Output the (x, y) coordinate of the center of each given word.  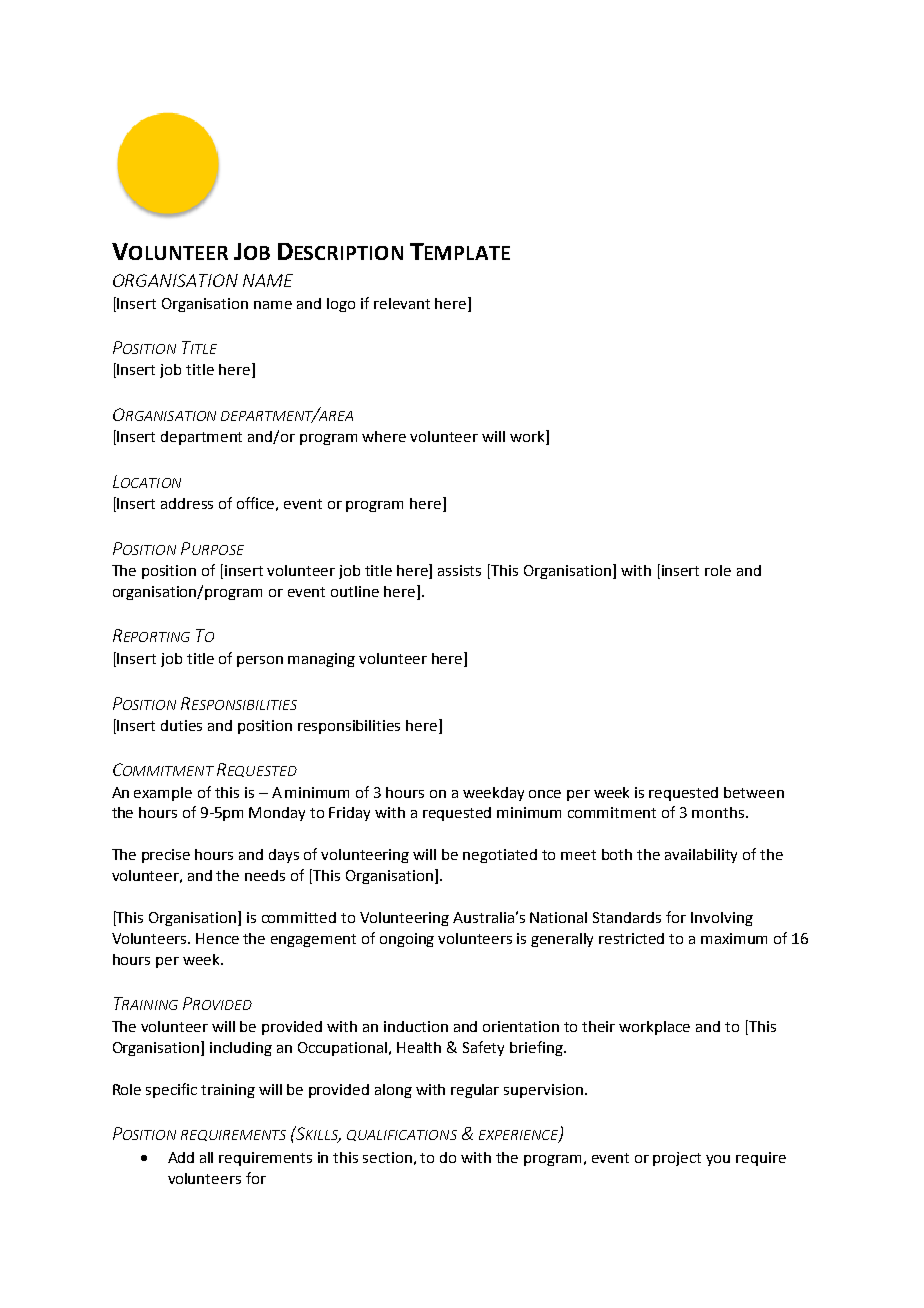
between (754, 792)
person (260, 661)
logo (341, 305)
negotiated (500, 856)
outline (355, 591)
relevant (402, 303)
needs (265, 875)
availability (701, 856)
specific (171, 1090)
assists (459, 570)
